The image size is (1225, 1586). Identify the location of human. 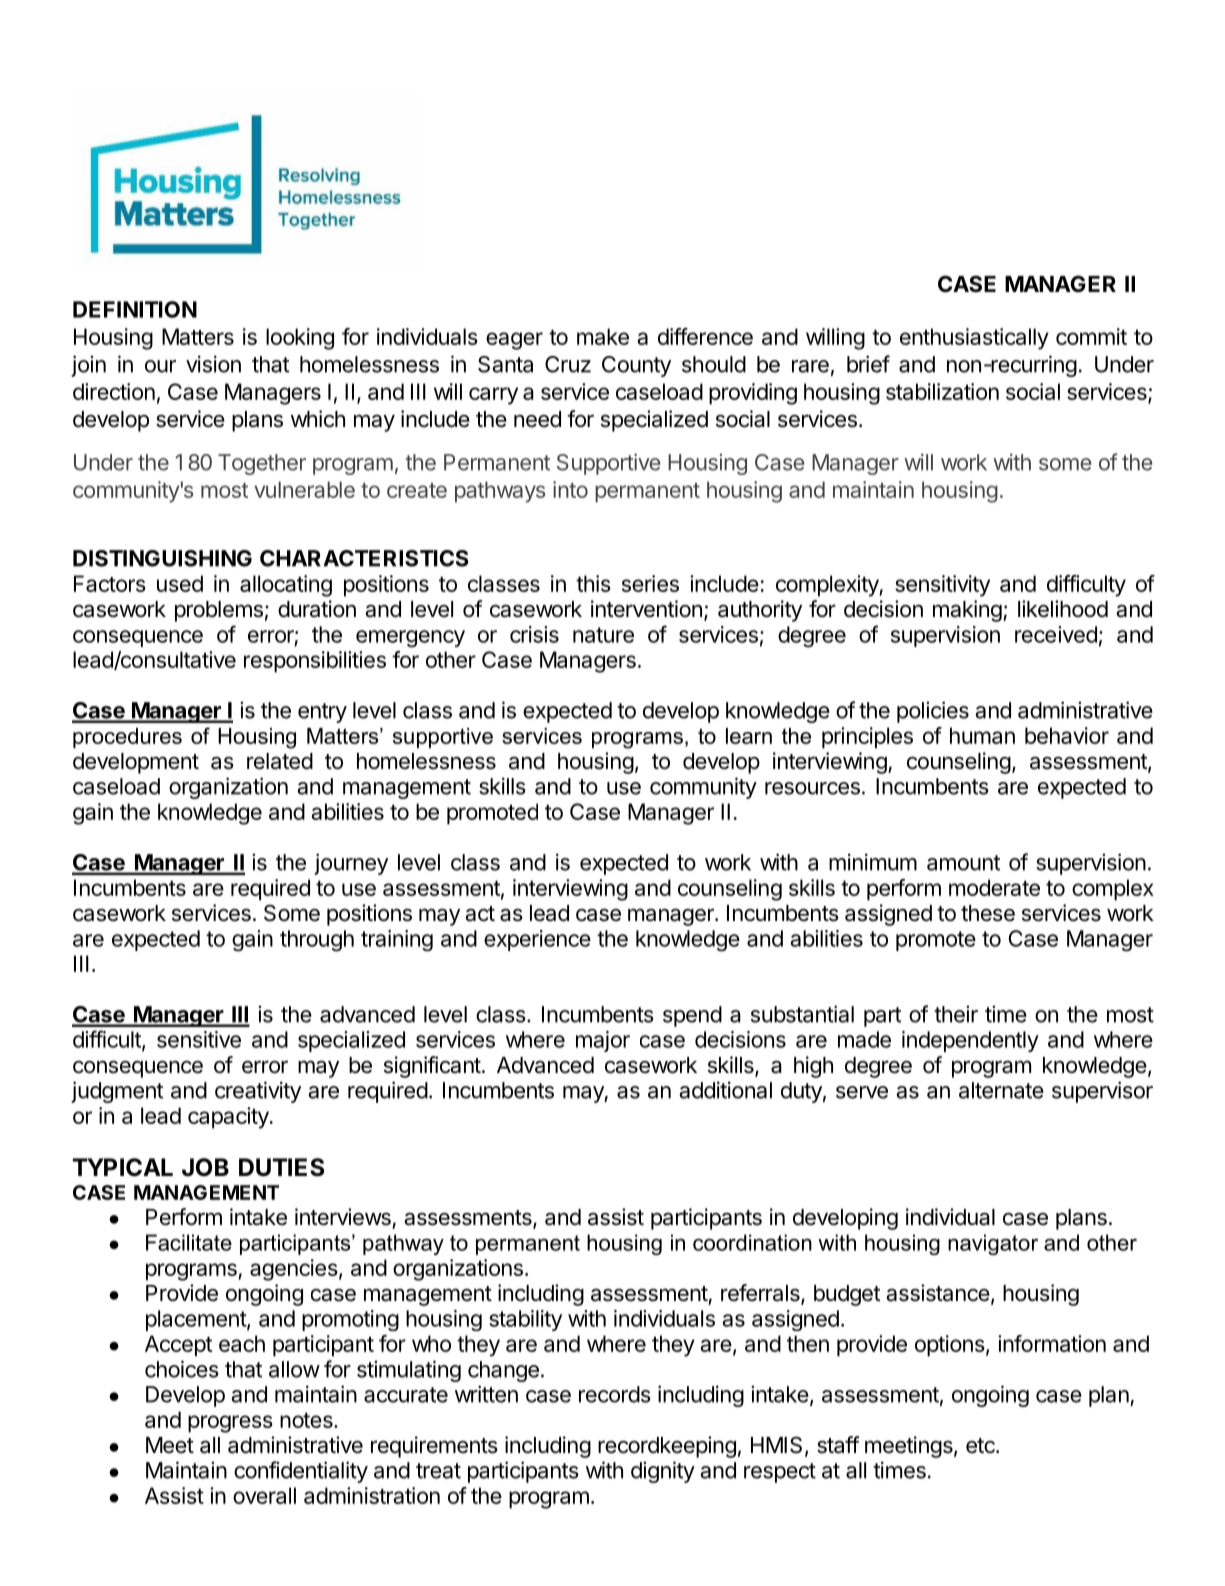
(982, 735).
